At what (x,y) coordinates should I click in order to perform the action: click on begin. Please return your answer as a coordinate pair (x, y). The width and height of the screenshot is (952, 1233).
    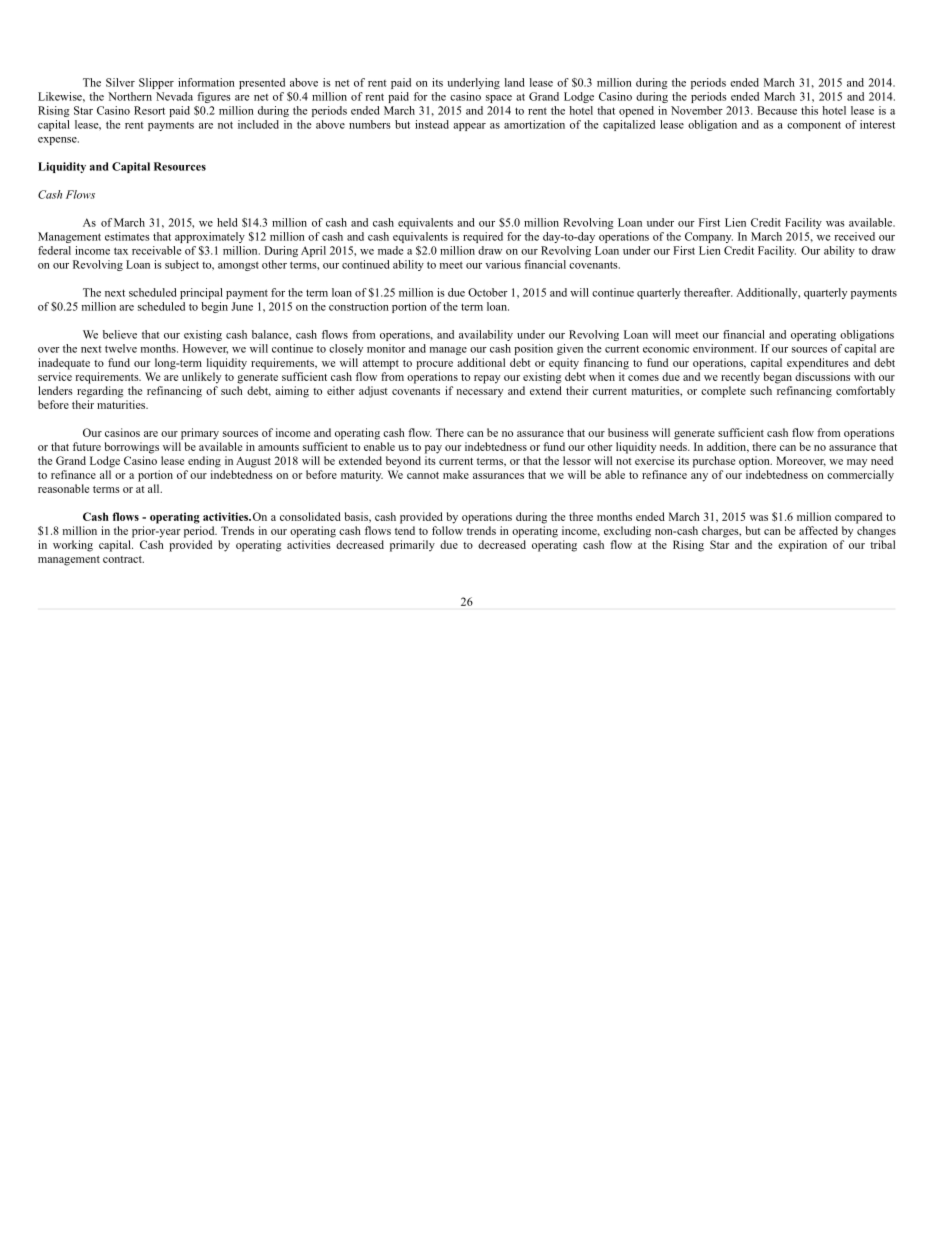
    Looking at the image, I should click on (214, 307).
